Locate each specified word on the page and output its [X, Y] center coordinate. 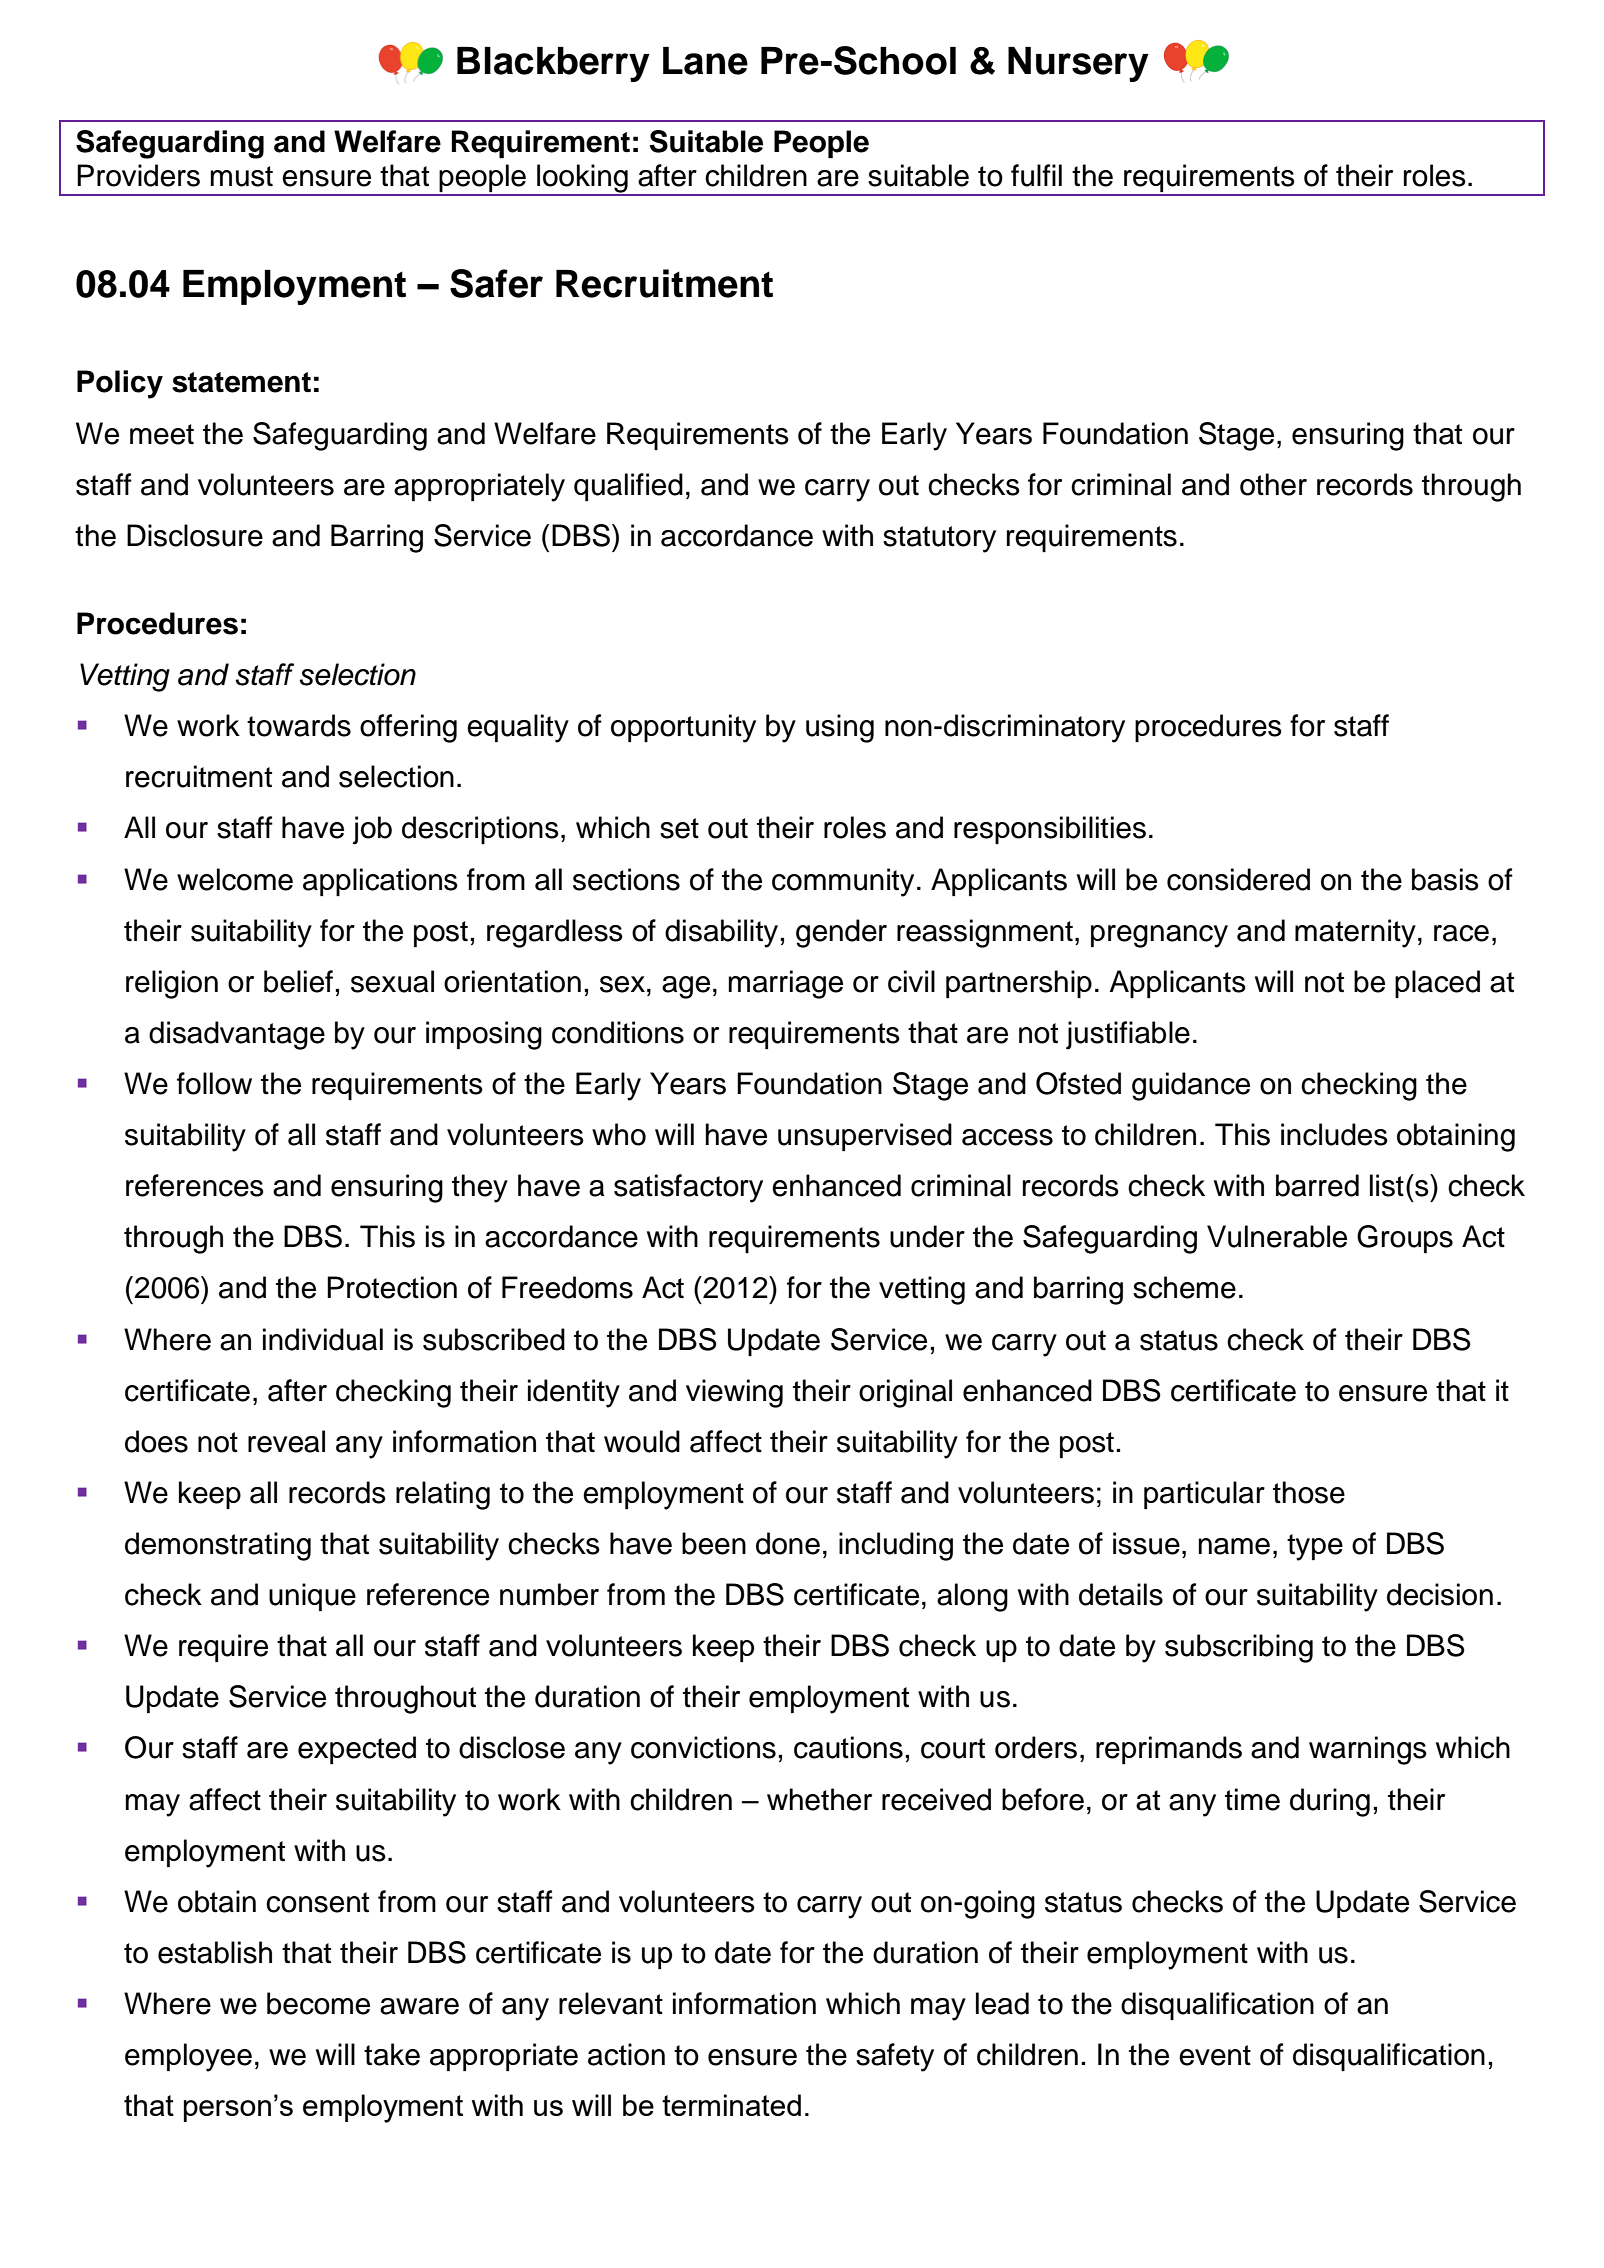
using [840, 728]
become [318, 2003]
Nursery [1078, 64]
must [242, 176]
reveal [286, 1441]
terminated [731, 2105]
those [1309, 1492]
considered [1238, 879]
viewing [734, 1393]
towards [299, 725]
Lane [705, 61]
